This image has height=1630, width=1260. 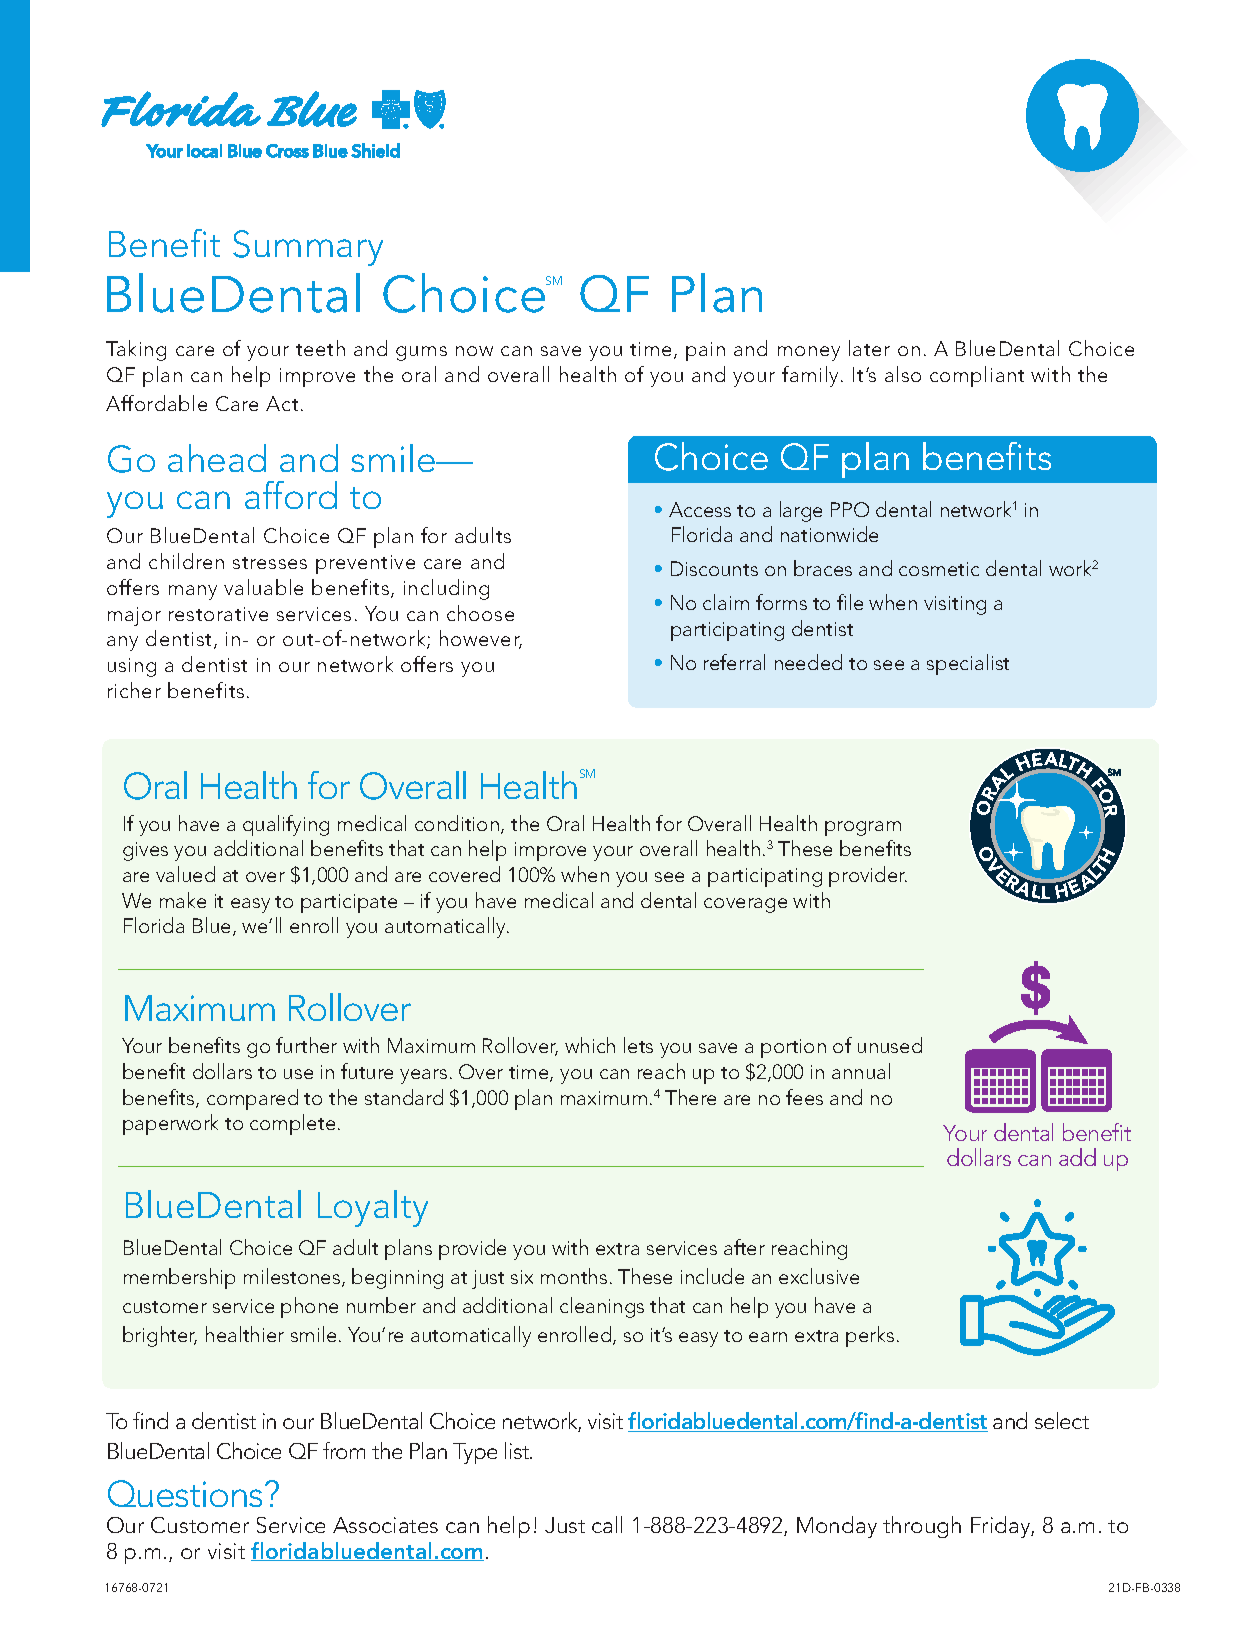 I want to click on pain, so click(x=705, y=351).
